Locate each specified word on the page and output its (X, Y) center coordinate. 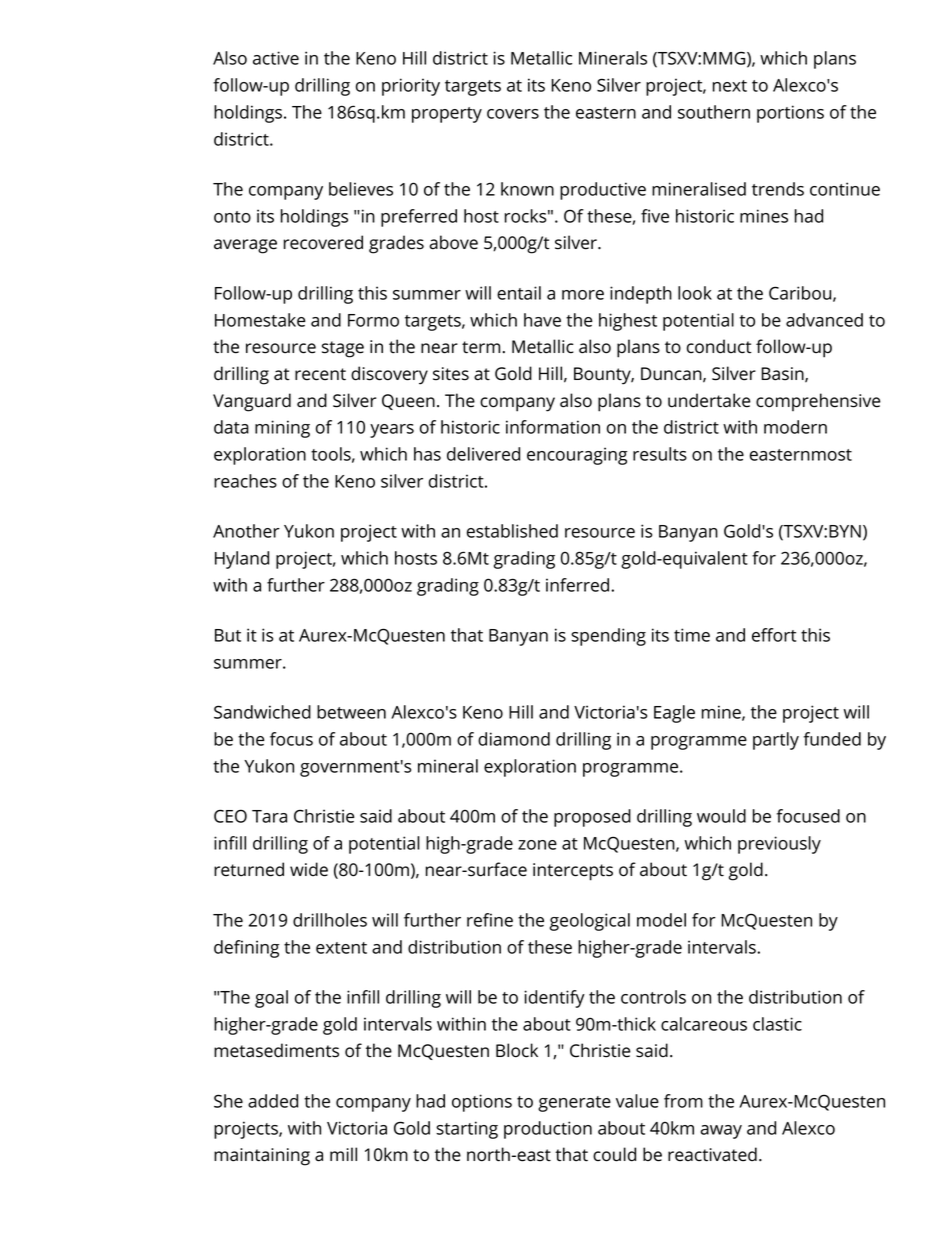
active (276, 58)
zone (537, 845)
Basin (782, 374)
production (548, 1130)
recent (320, 374)
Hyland (242, 560)
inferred (577, 585)
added (273, 1101)
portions (790, 114)
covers (513, 114)
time (692, 635)
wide (309, 869)
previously (779, 845)
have (542, 320)
